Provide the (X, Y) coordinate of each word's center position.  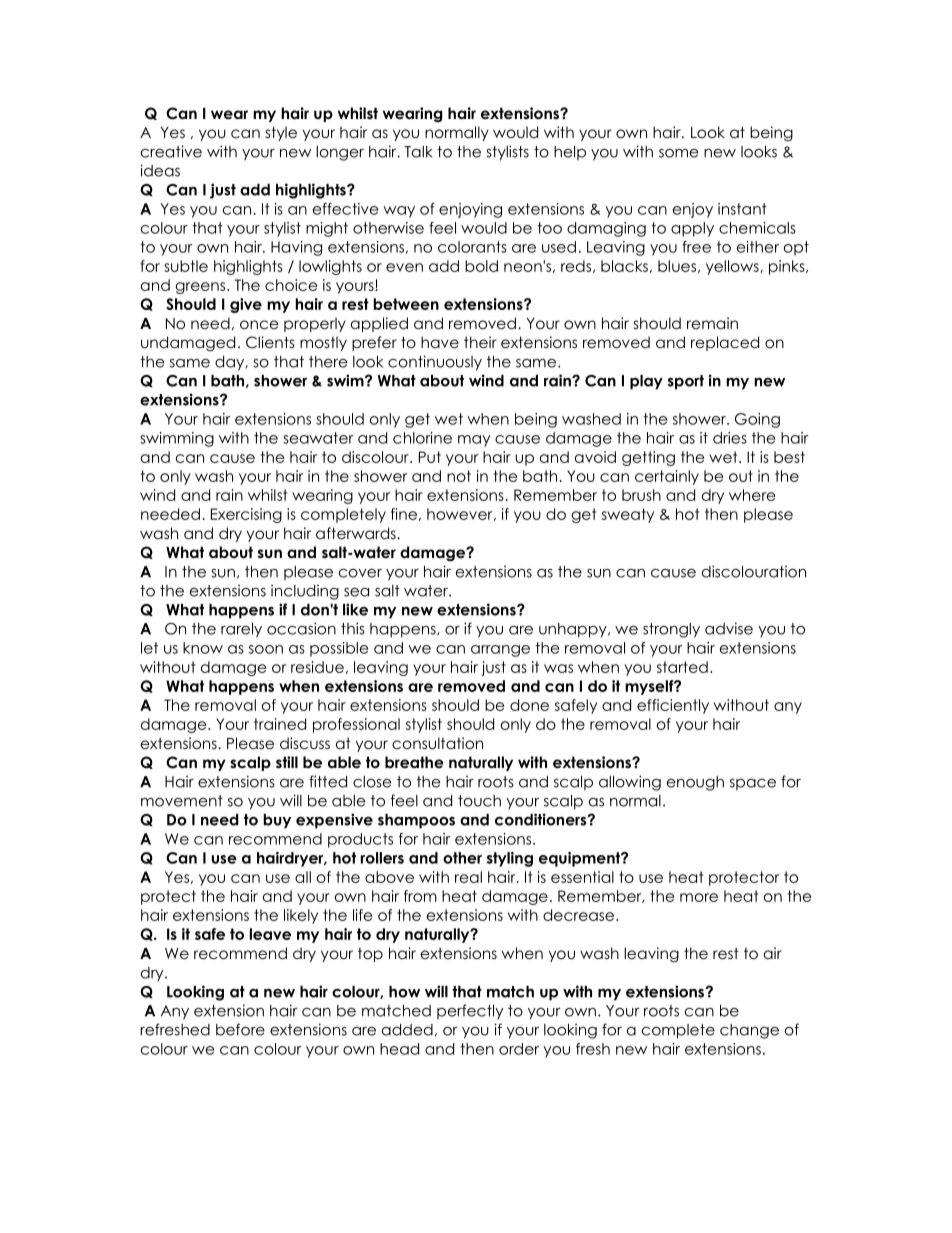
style (281, 133)
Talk (418, 152)
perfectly (470, 1011)
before (240, 1029)
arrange (500, 651)
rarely (241, 630)
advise (729, 628)
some (678, 153)
